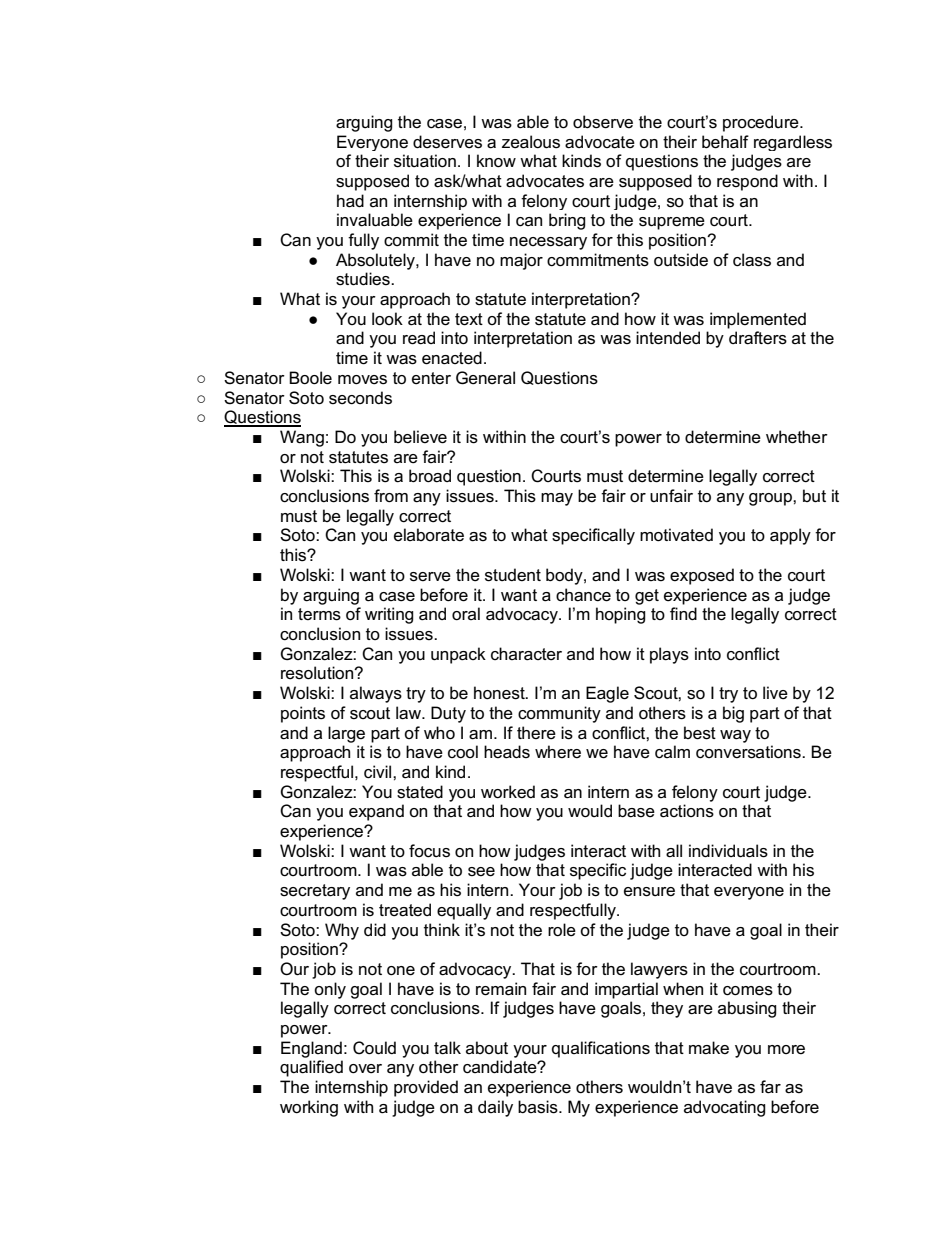  What do you see at coordinates (379, 772) in the screenshot?
I see `civil` at bounding box center [379, 772].
